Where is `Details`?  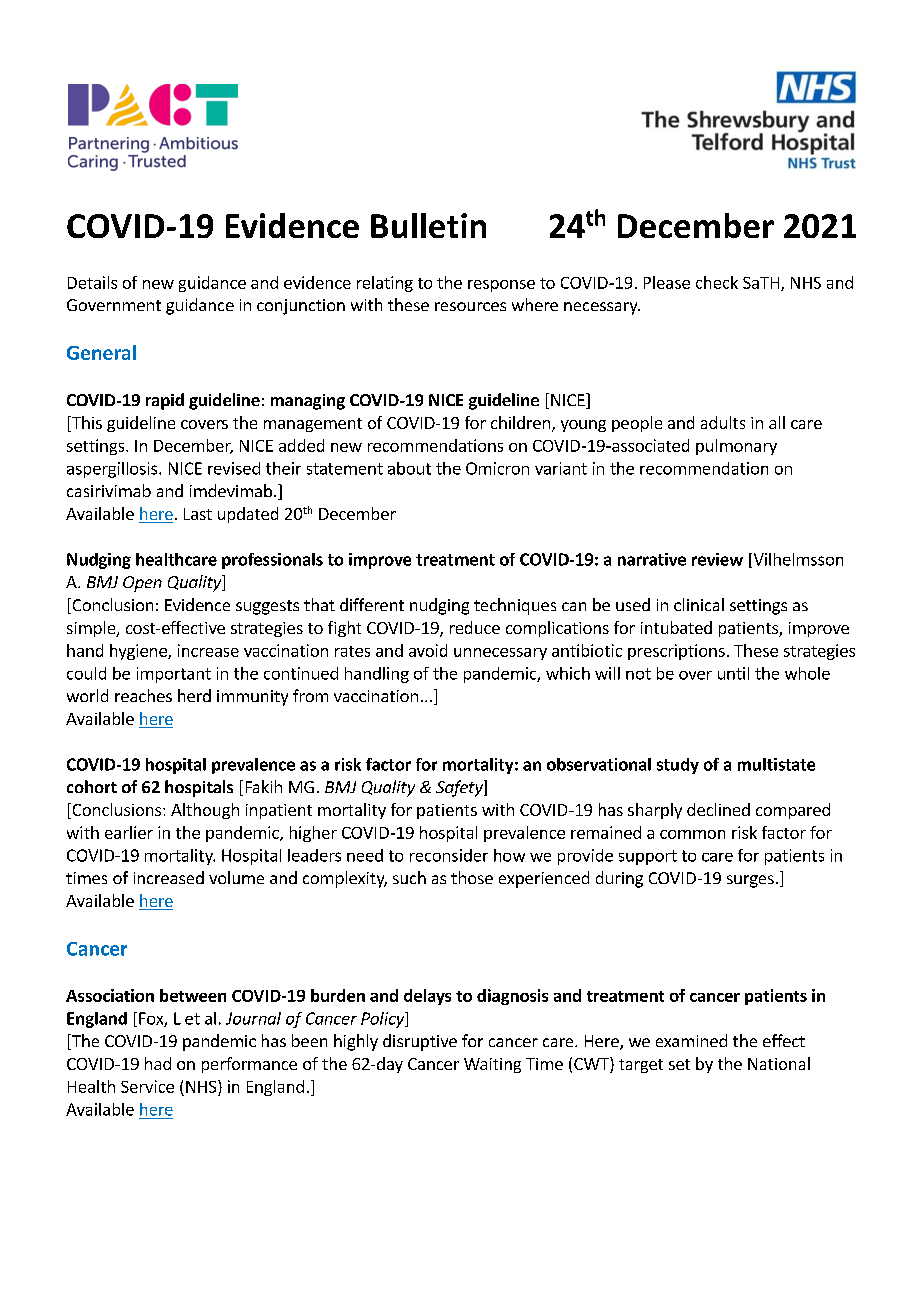
Details is located at coordinates (92, 282).
